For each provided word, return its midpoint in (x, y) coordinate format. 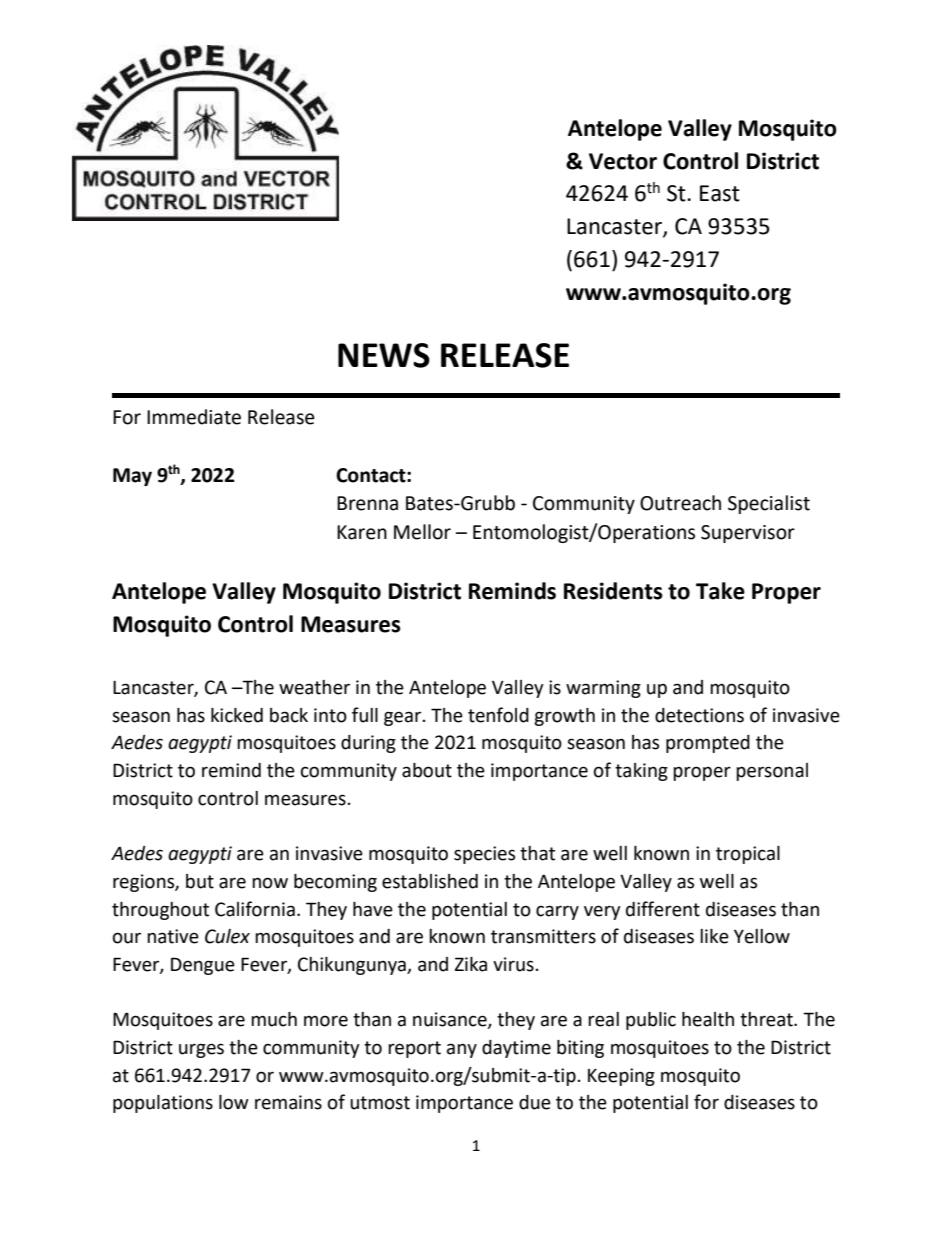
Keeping (621, 1077)
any (462, 1050)
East (720, 193)
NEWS (384, 355)
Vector (623, 161)
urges (201, 1050)
